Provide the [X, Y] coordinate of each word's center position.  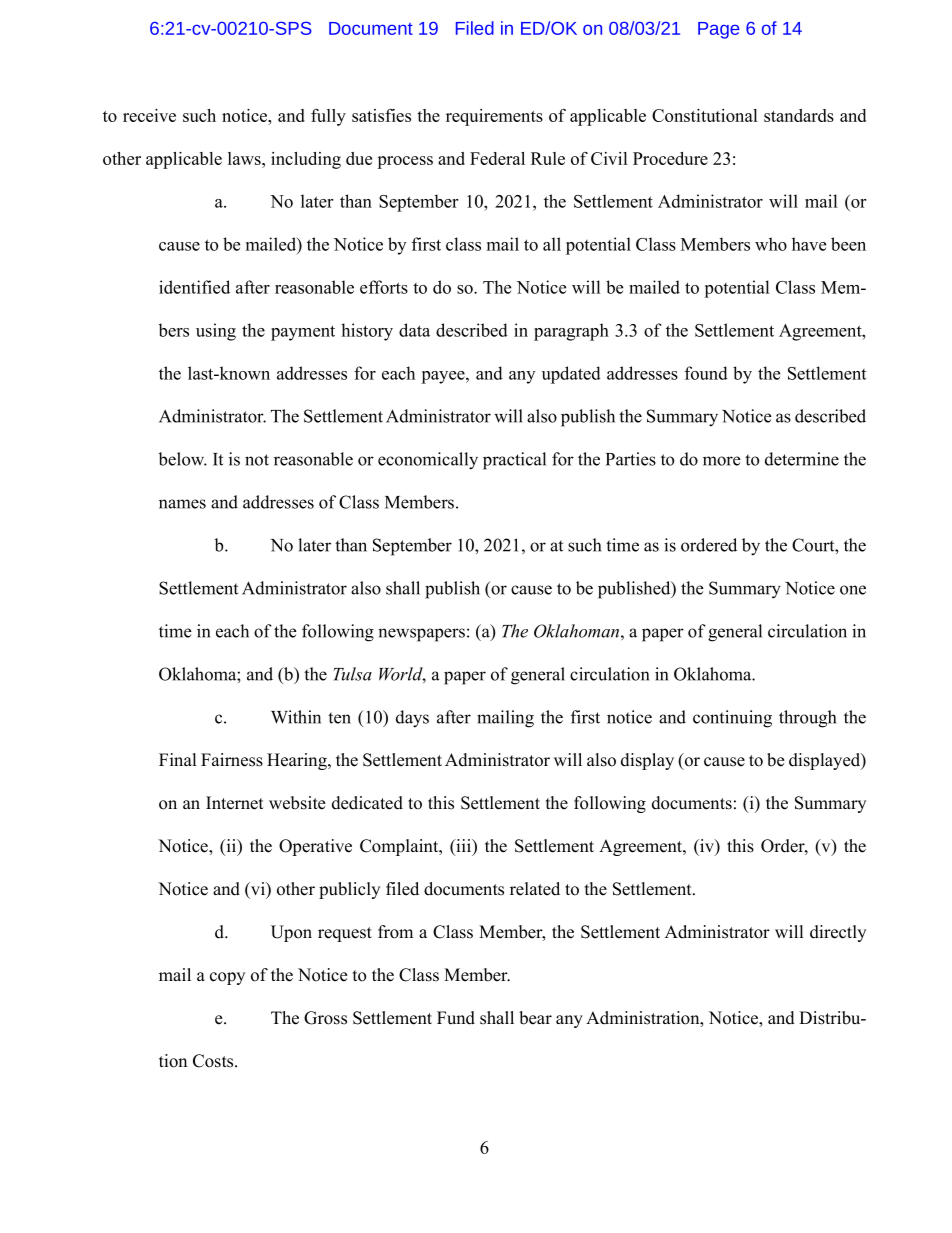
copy [227, 978]
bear [535, 1018]
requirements [494, 117]
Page [718, 30]
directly [838, 933]
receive [149, 115]
